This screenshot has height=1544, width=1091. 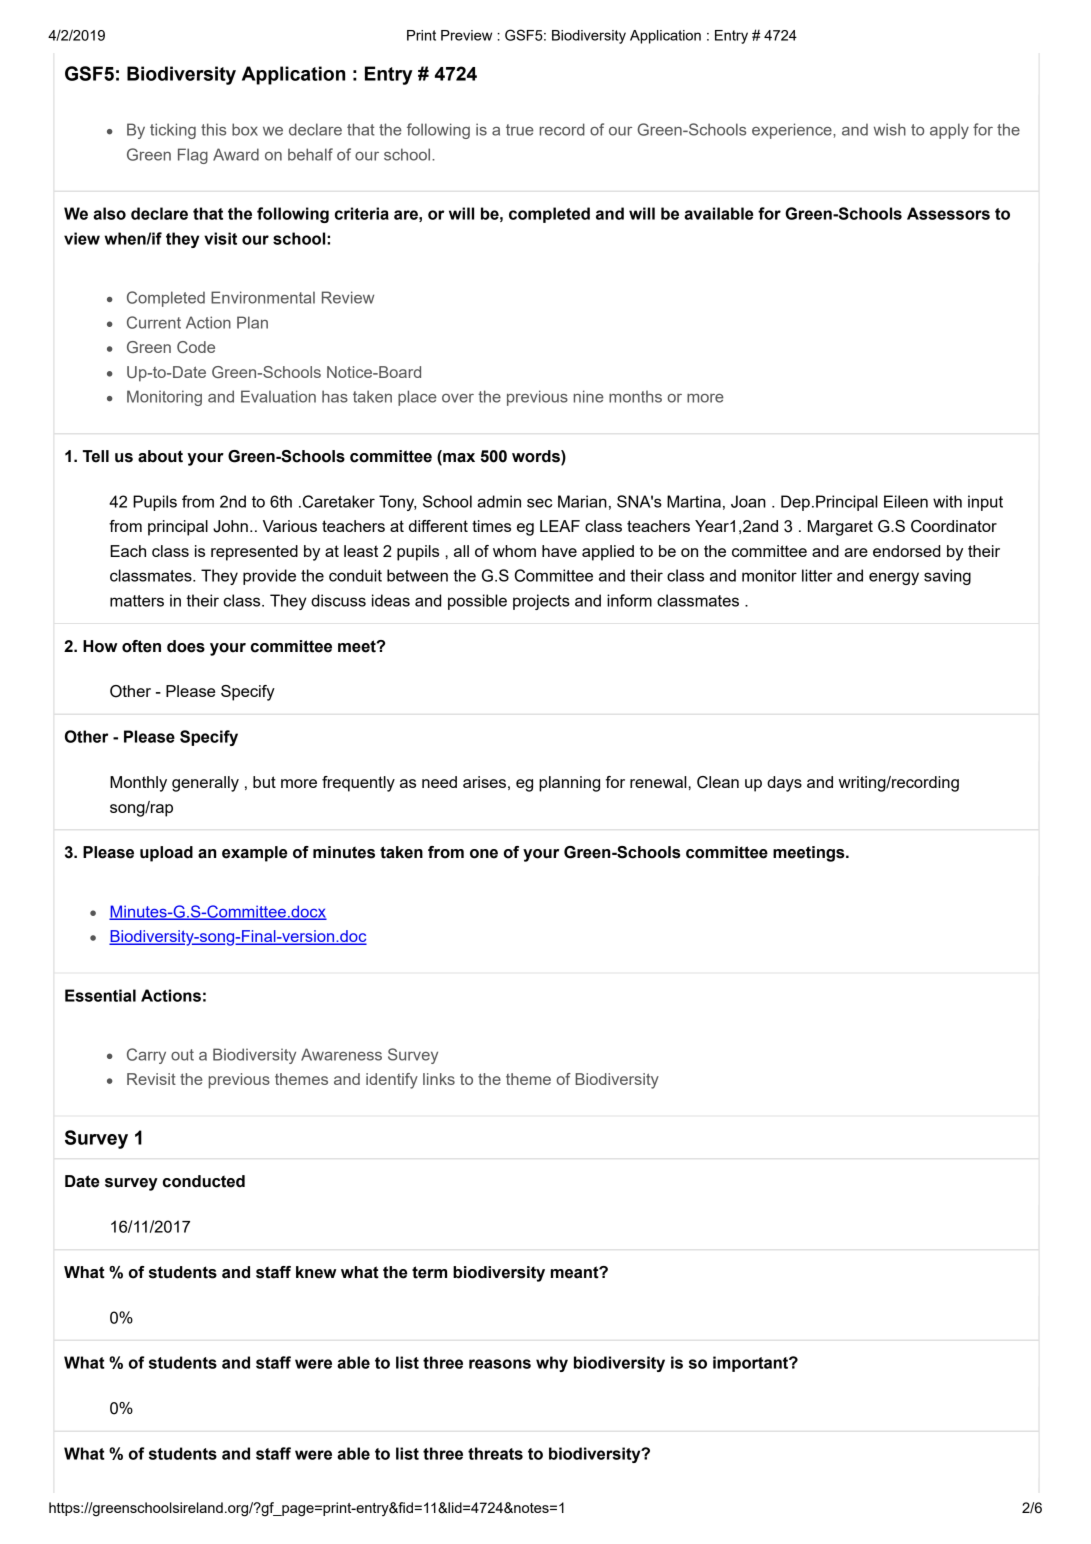 I want to click on Eileen, so click(x=906, y=501).
